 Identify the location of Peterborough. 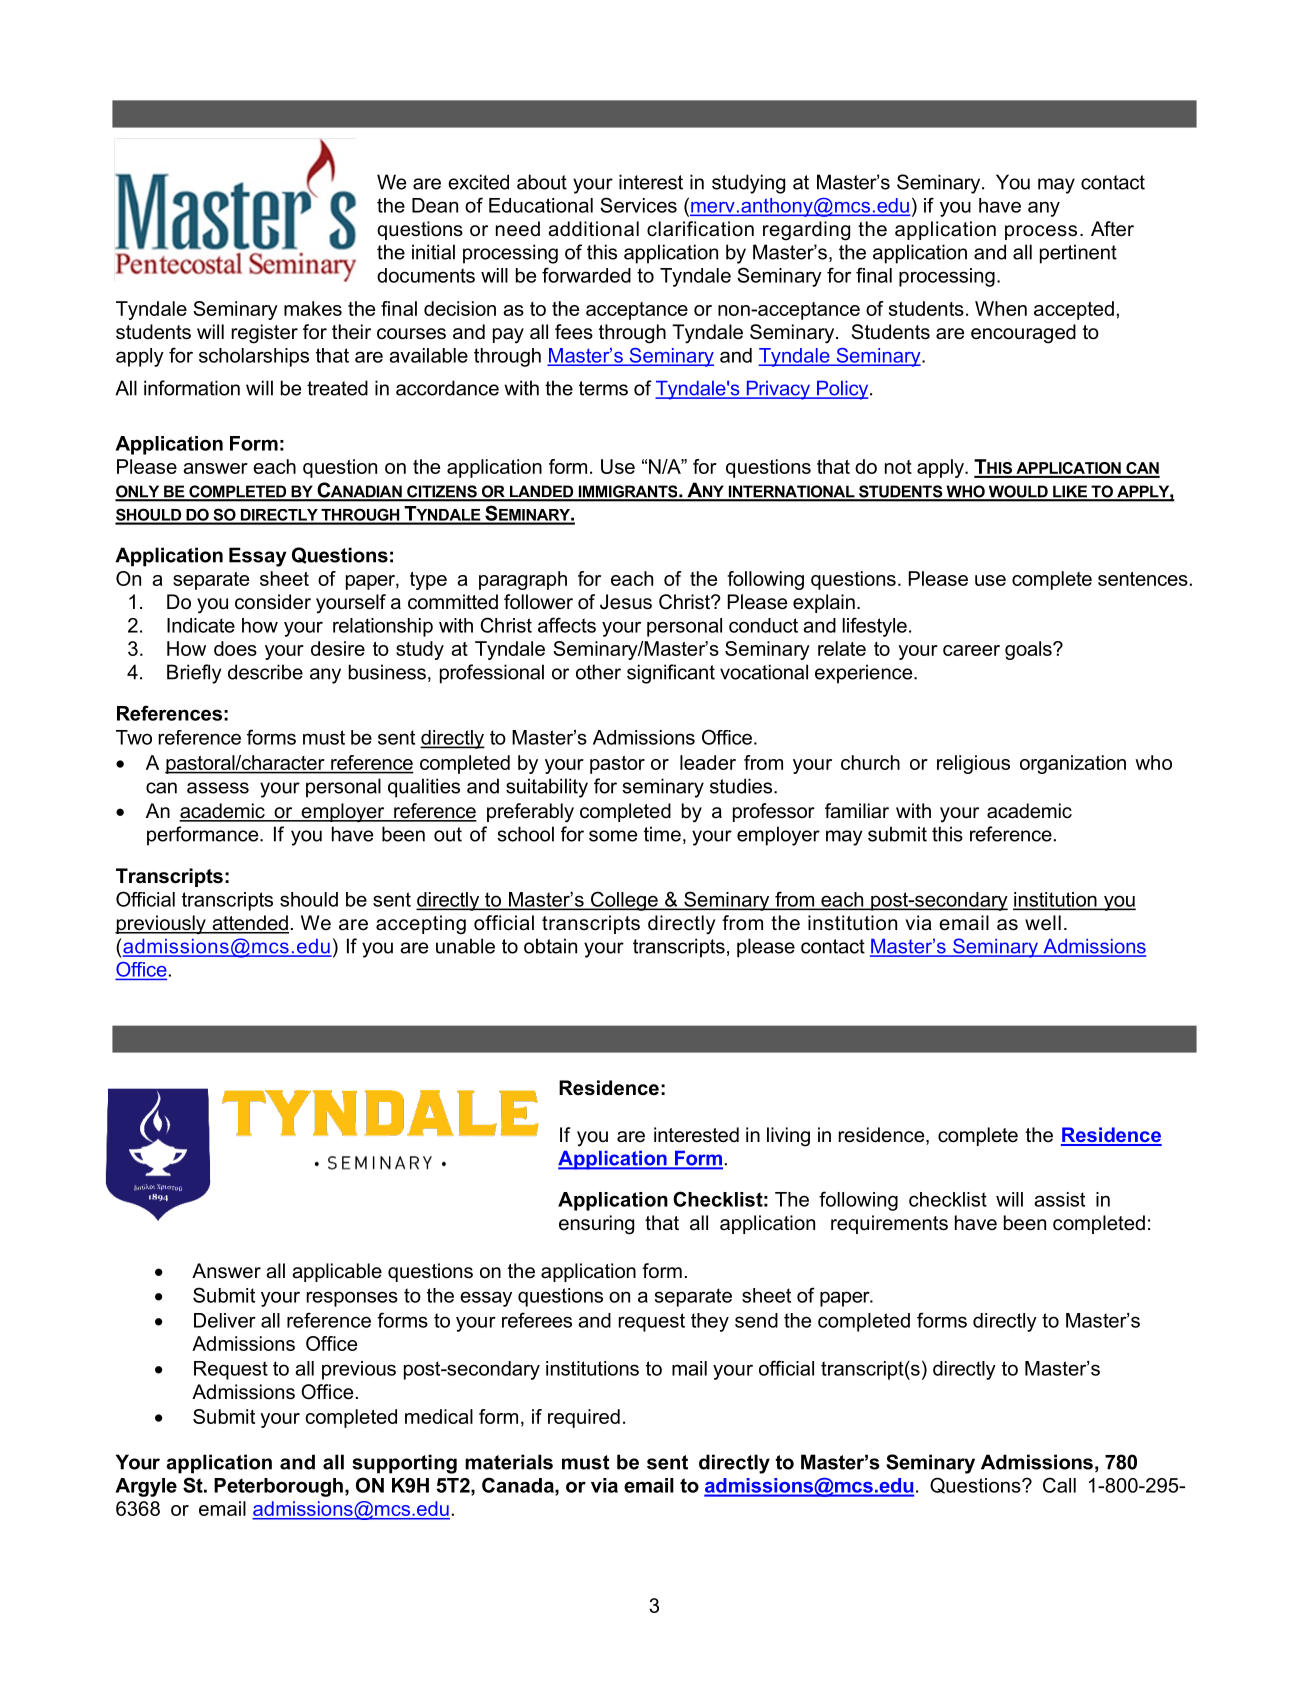
(278, 1487).
